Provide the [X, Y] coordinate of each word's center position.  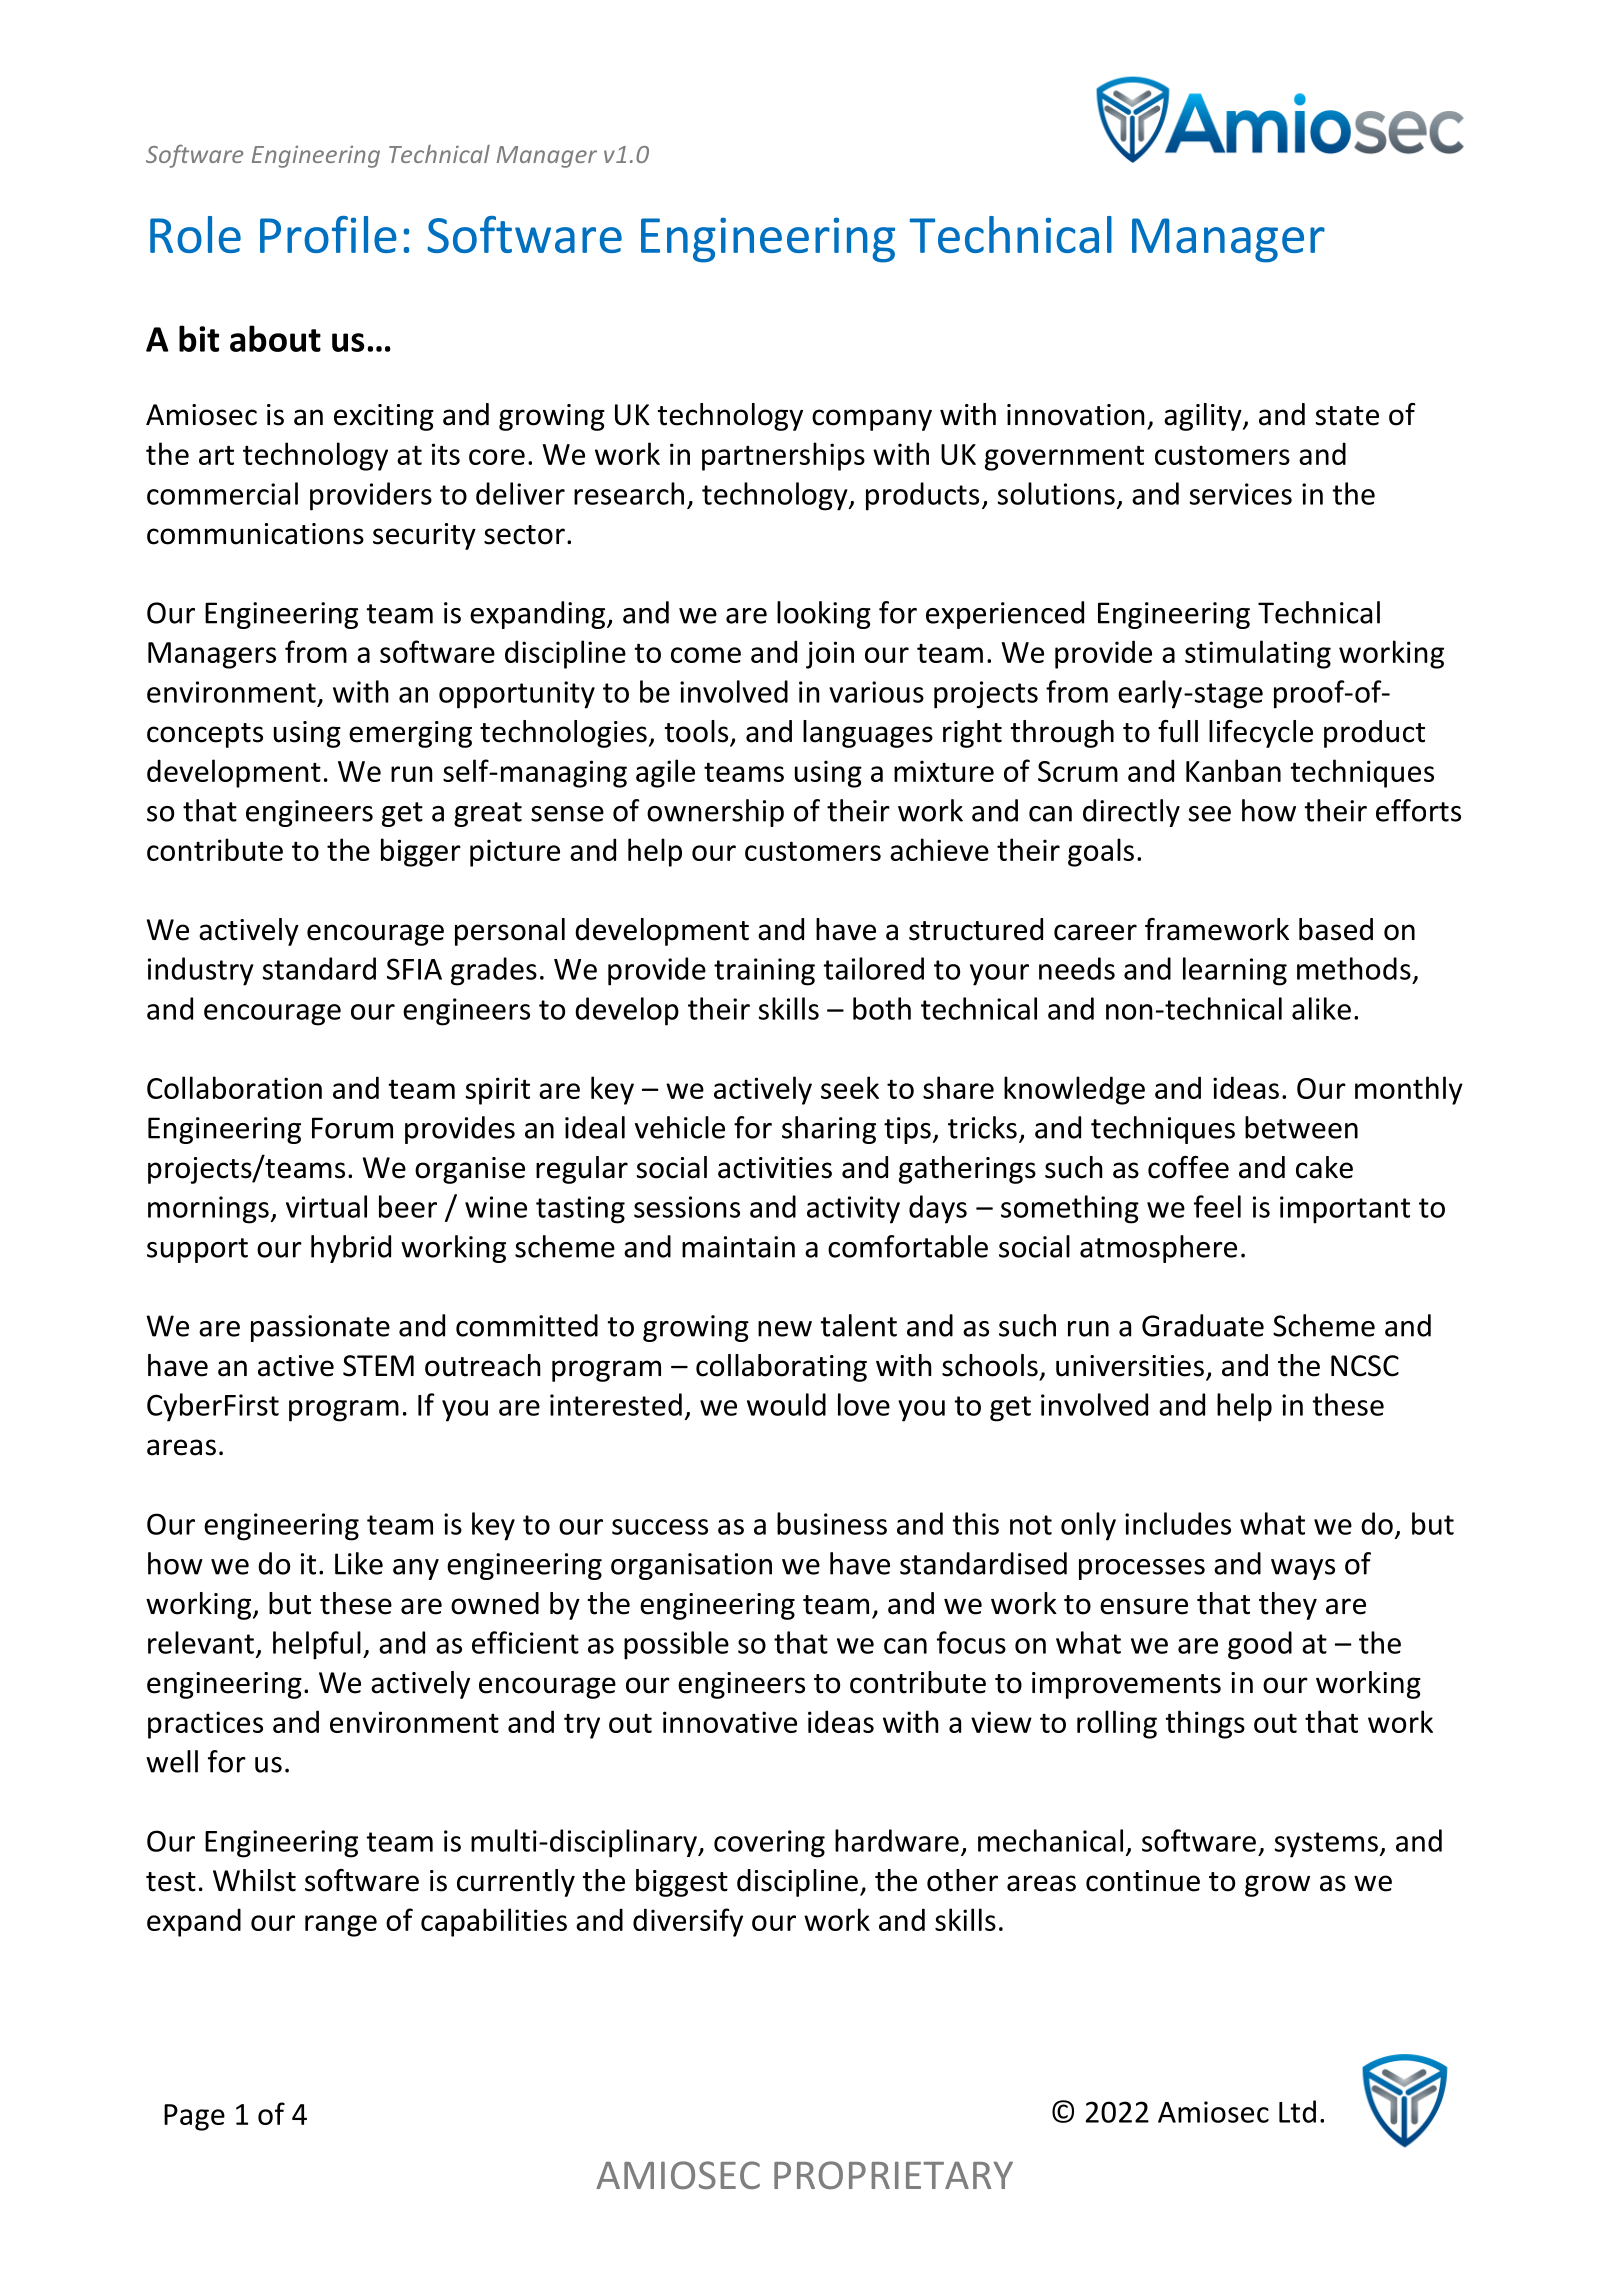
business [832, 1523]
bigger [421, 852]
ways [1303, 1569]
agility [1204, 417]
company [872, 420]
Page [194, 2117]
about [275, 338]
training [764, 972]
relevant [201, 1642]
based [1336, 929]
